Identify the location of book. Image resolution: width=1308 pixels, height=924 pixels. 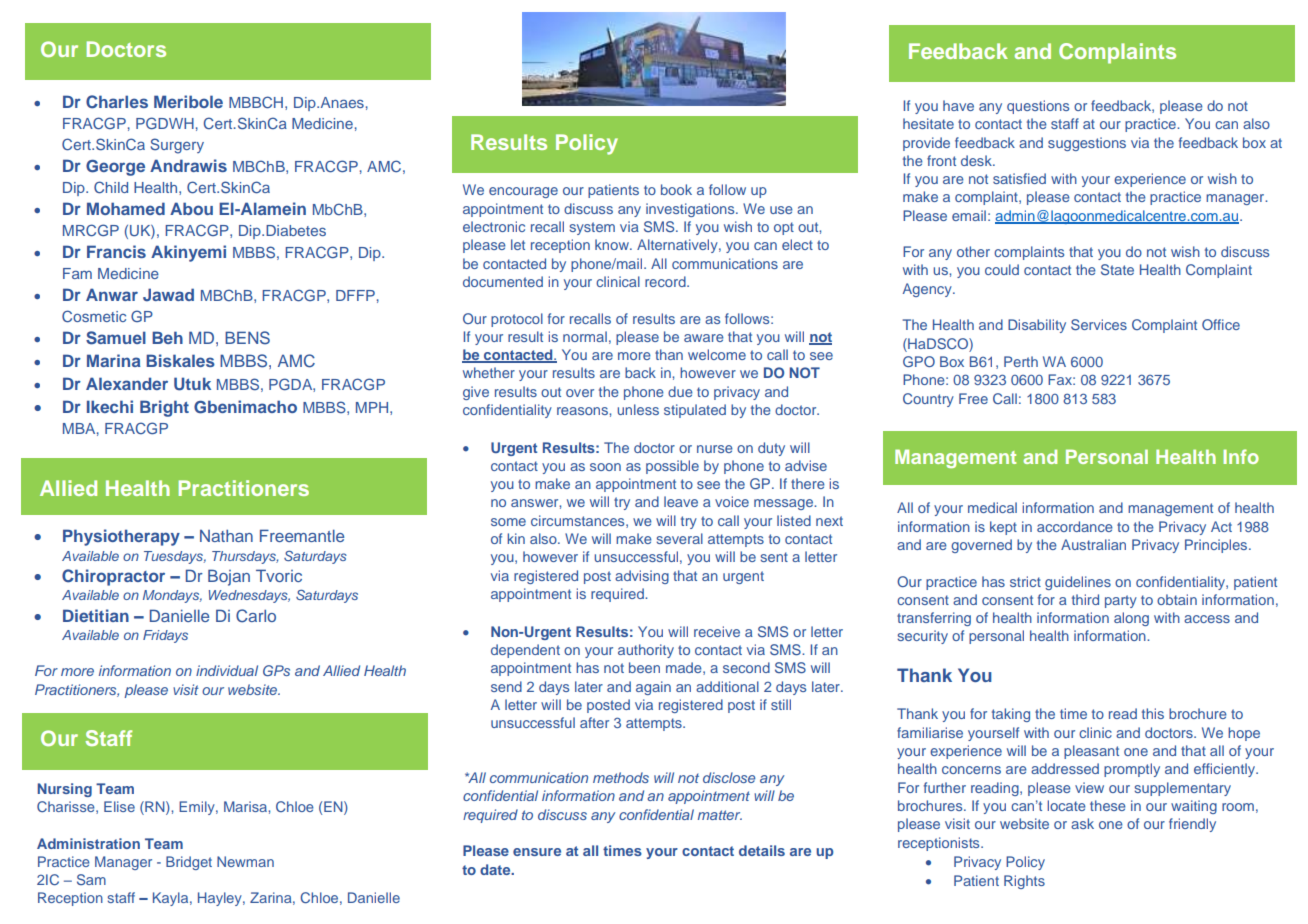
(676, 189).
